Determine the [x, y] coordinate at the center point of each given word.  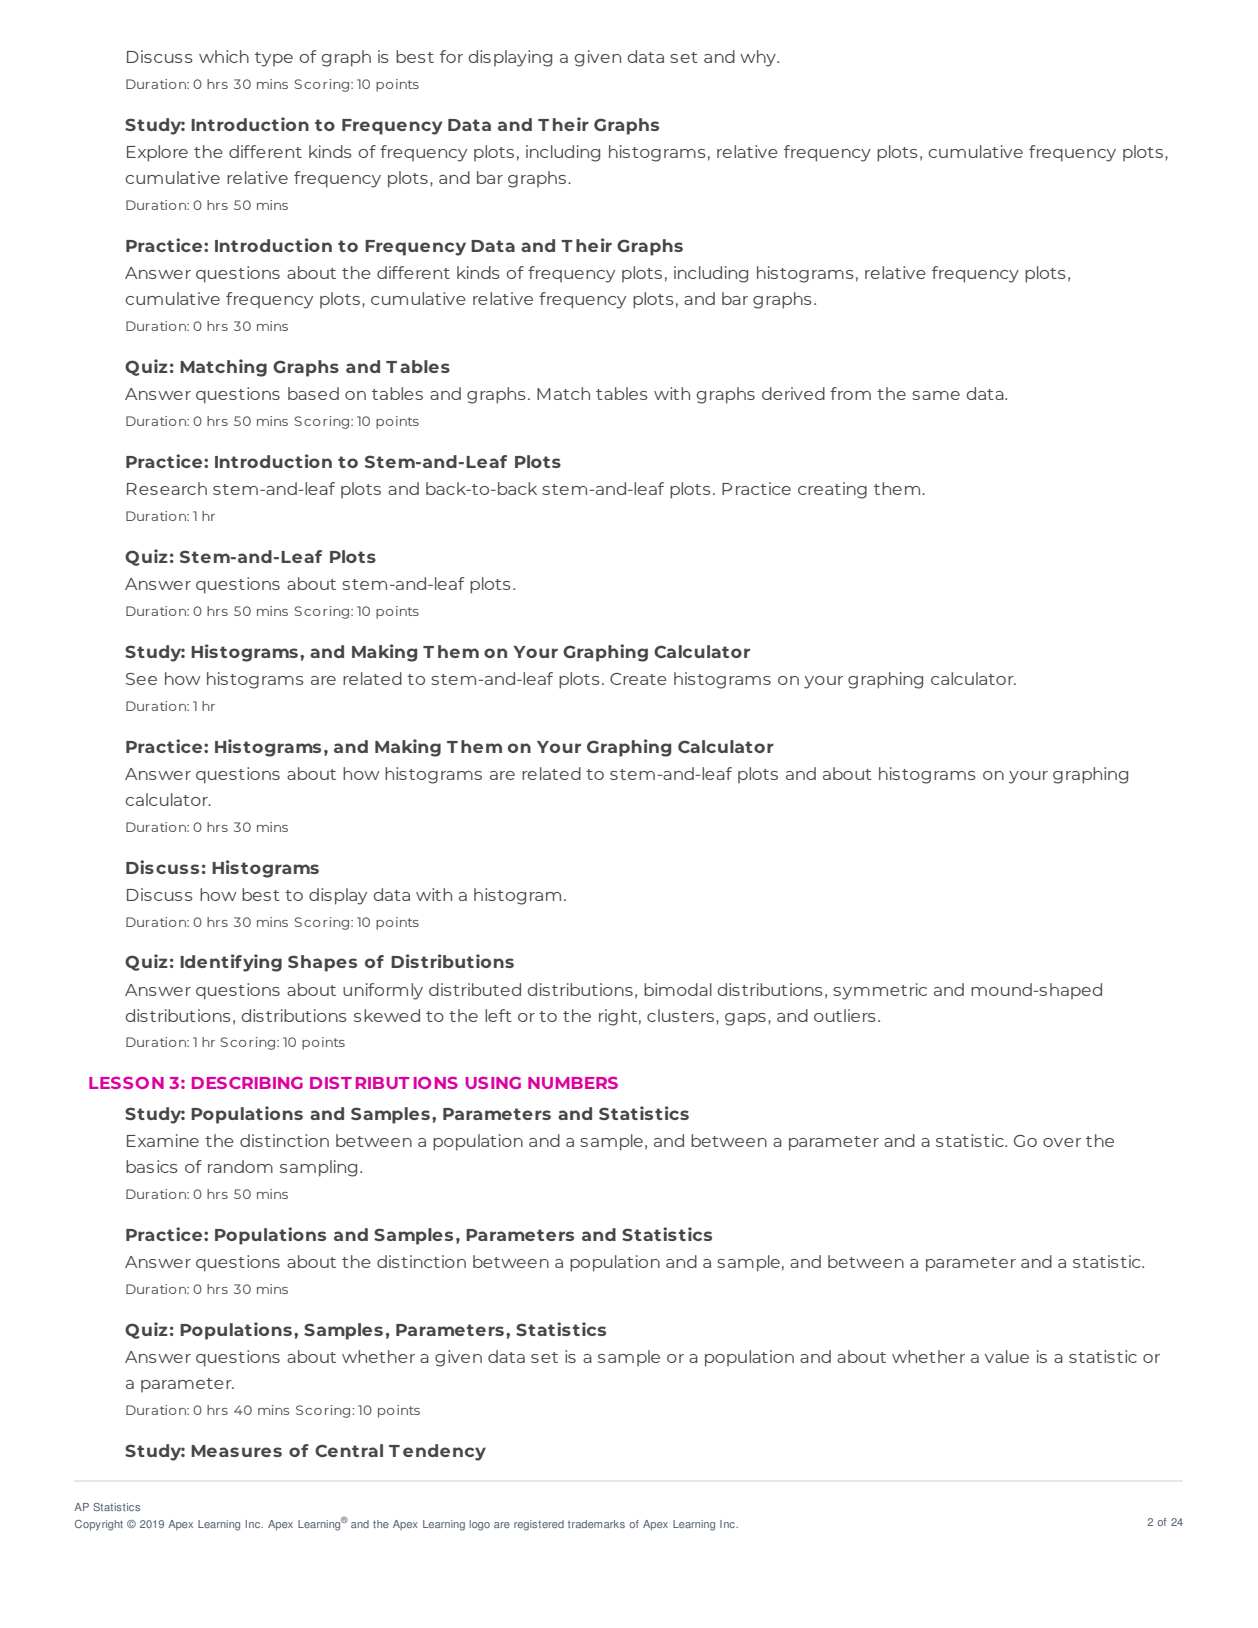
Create [638, 679]
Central [349, 1450]
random [240, 1166]
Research [167, 488]
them [898, 488]
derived [793, 393]
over [1062, 1142]
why [759, 58]
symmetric [880, 991]
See [141, 679]
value [1007, 1356]
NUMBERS [573, 1083]
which [224, 56]
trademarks [596, 1524]
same [936, 395]
